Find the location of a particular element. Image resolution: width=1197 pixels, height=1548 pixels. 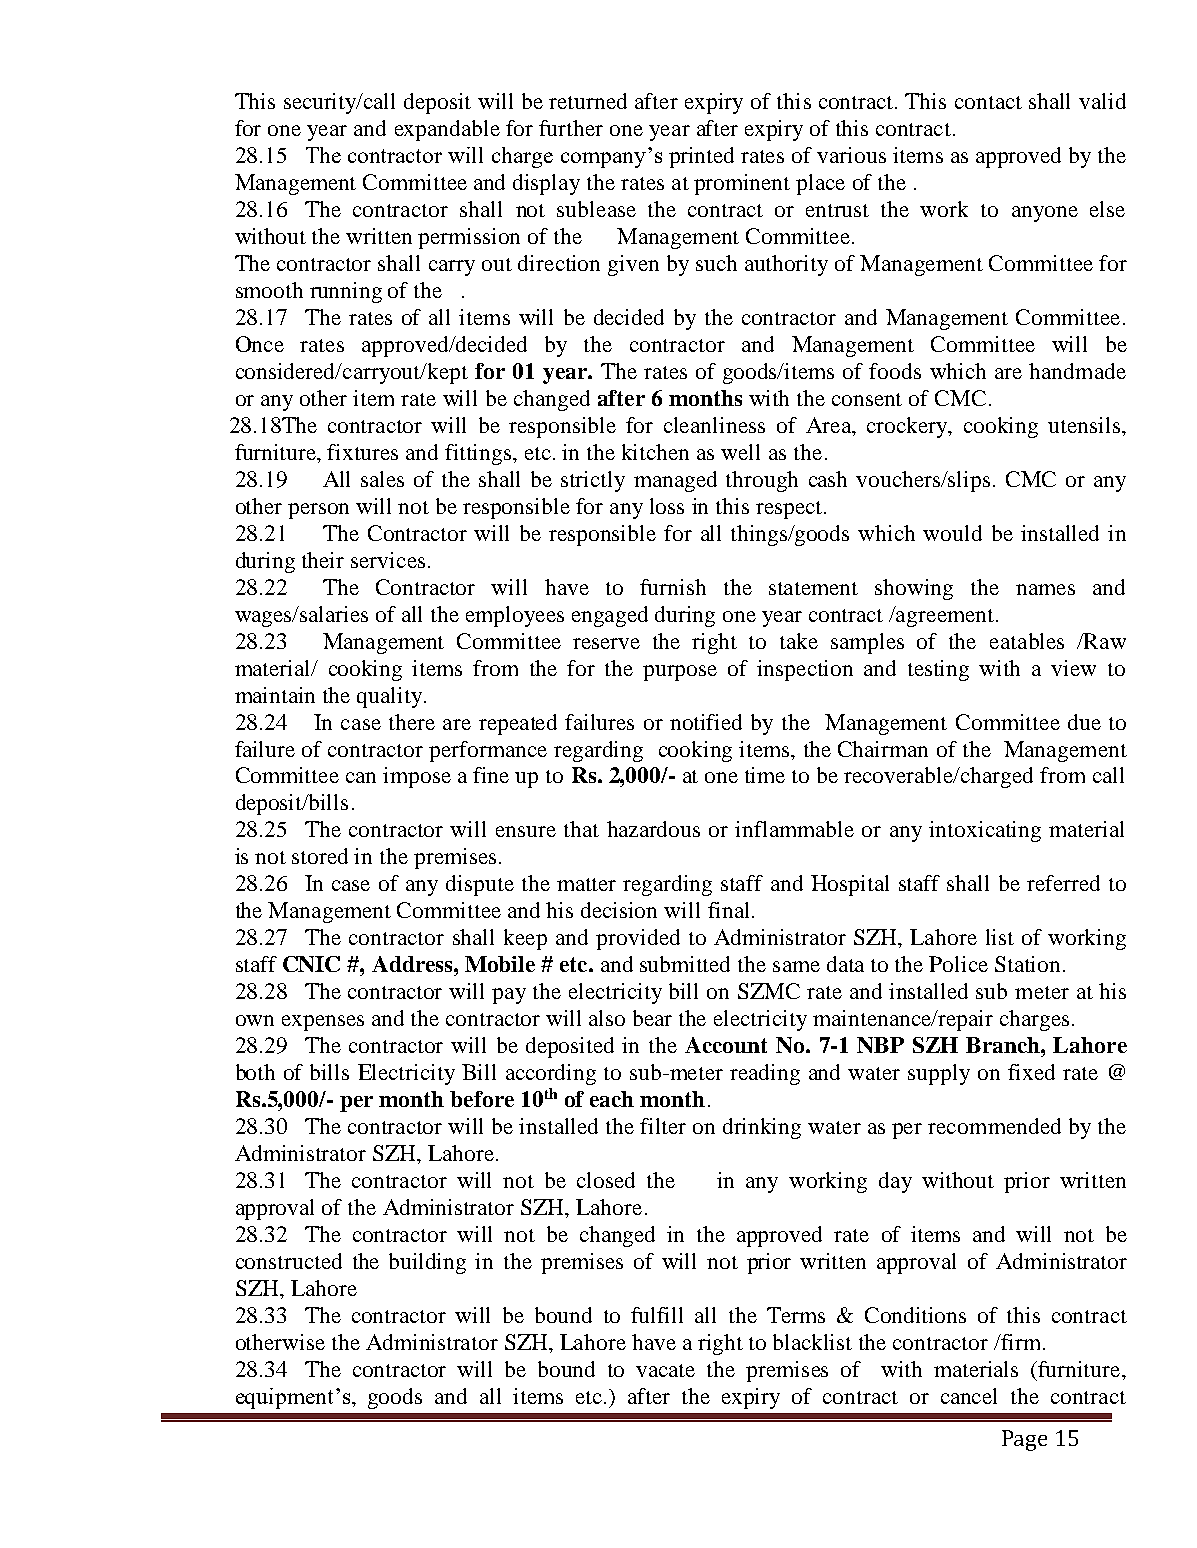

vacate is located at coordinates (665, 1370).
